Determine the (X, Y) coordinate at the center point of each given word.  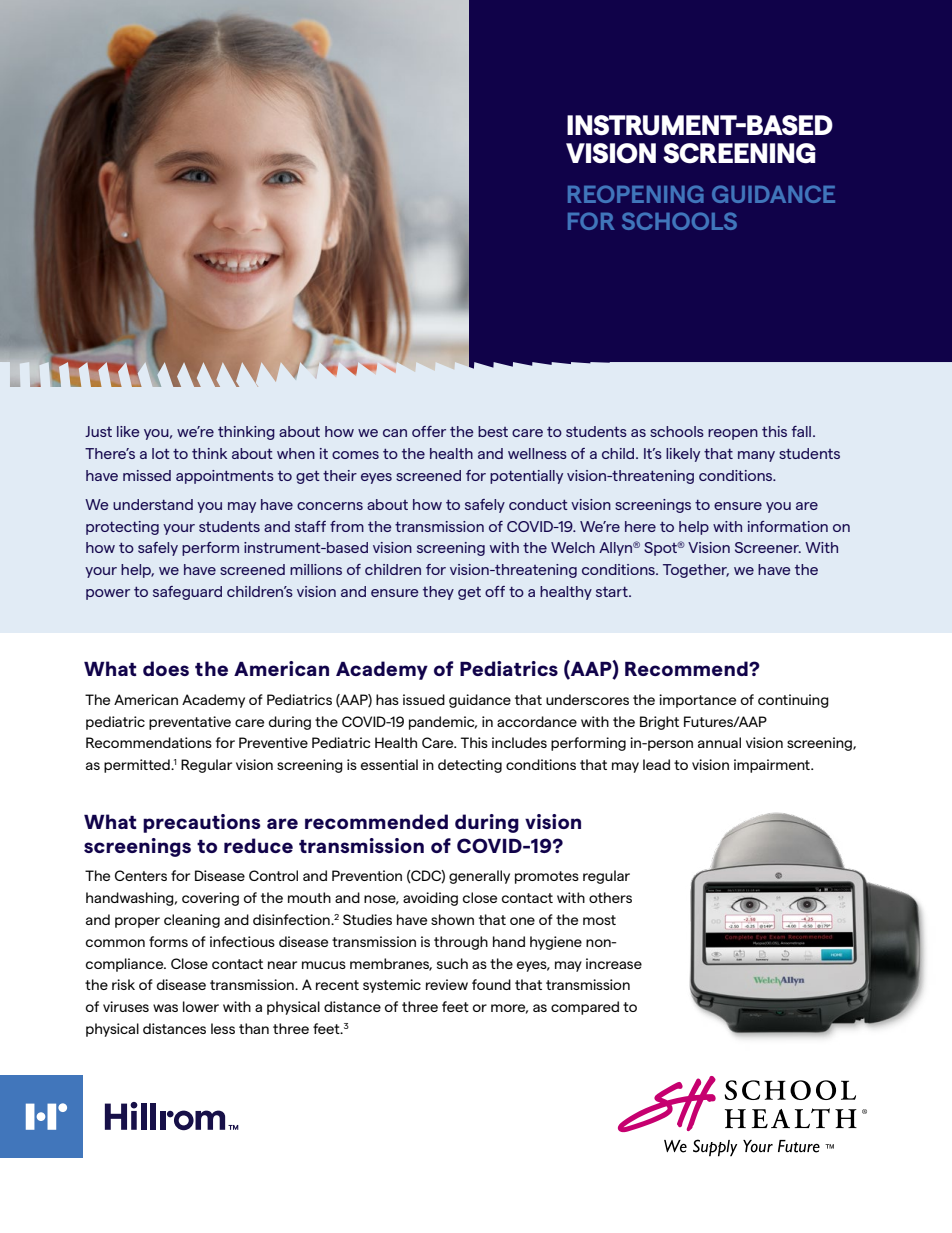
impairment (773, 766)
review (447, 984)
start (613, 592)
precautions (201, 823)
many (756, 456)
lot (161, 453)
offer (429, 431)
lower (201, 1006)
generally (479, 877)
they (438, 593)
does (166, 668)
